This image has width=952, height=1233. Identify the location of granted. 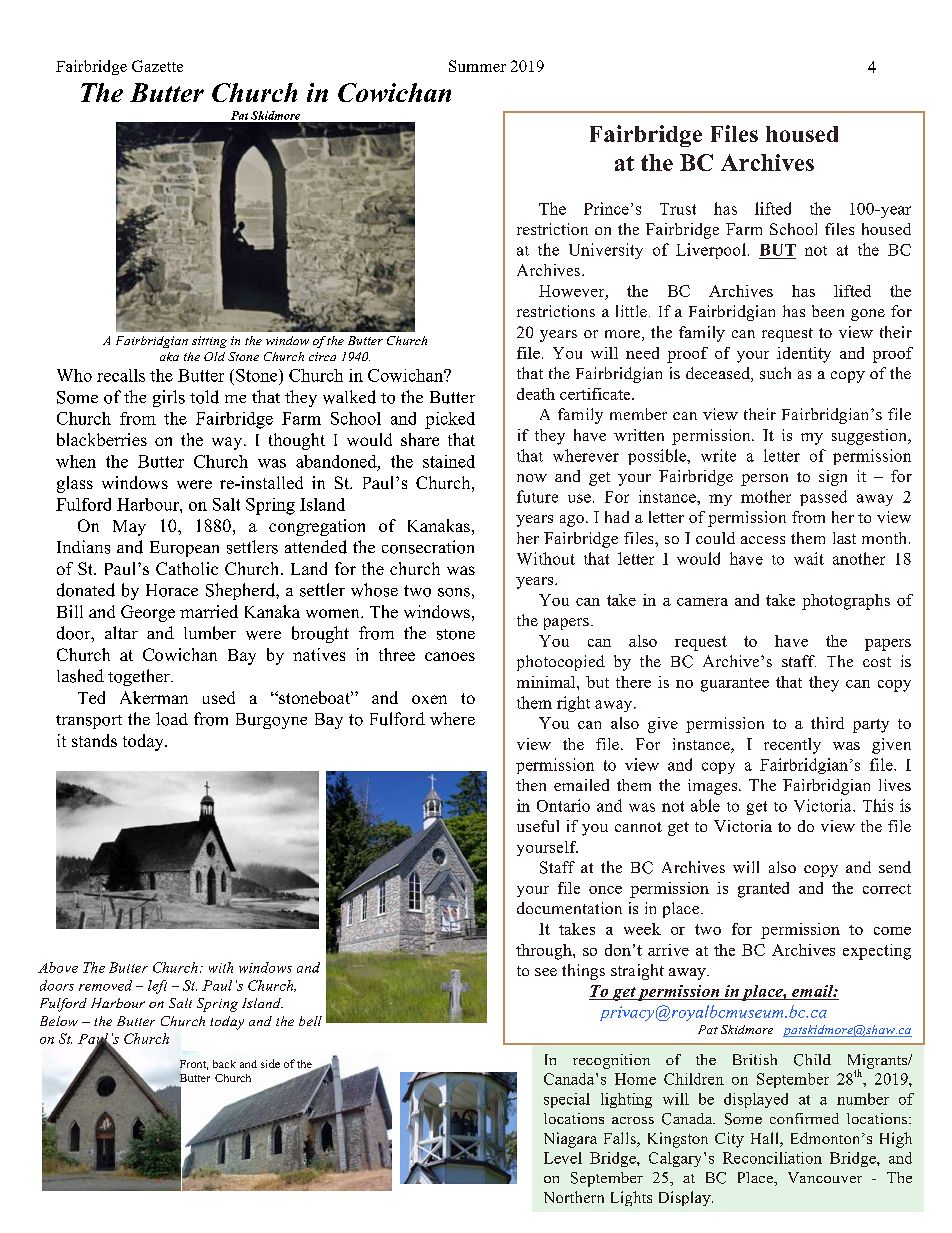
(763, 890).
